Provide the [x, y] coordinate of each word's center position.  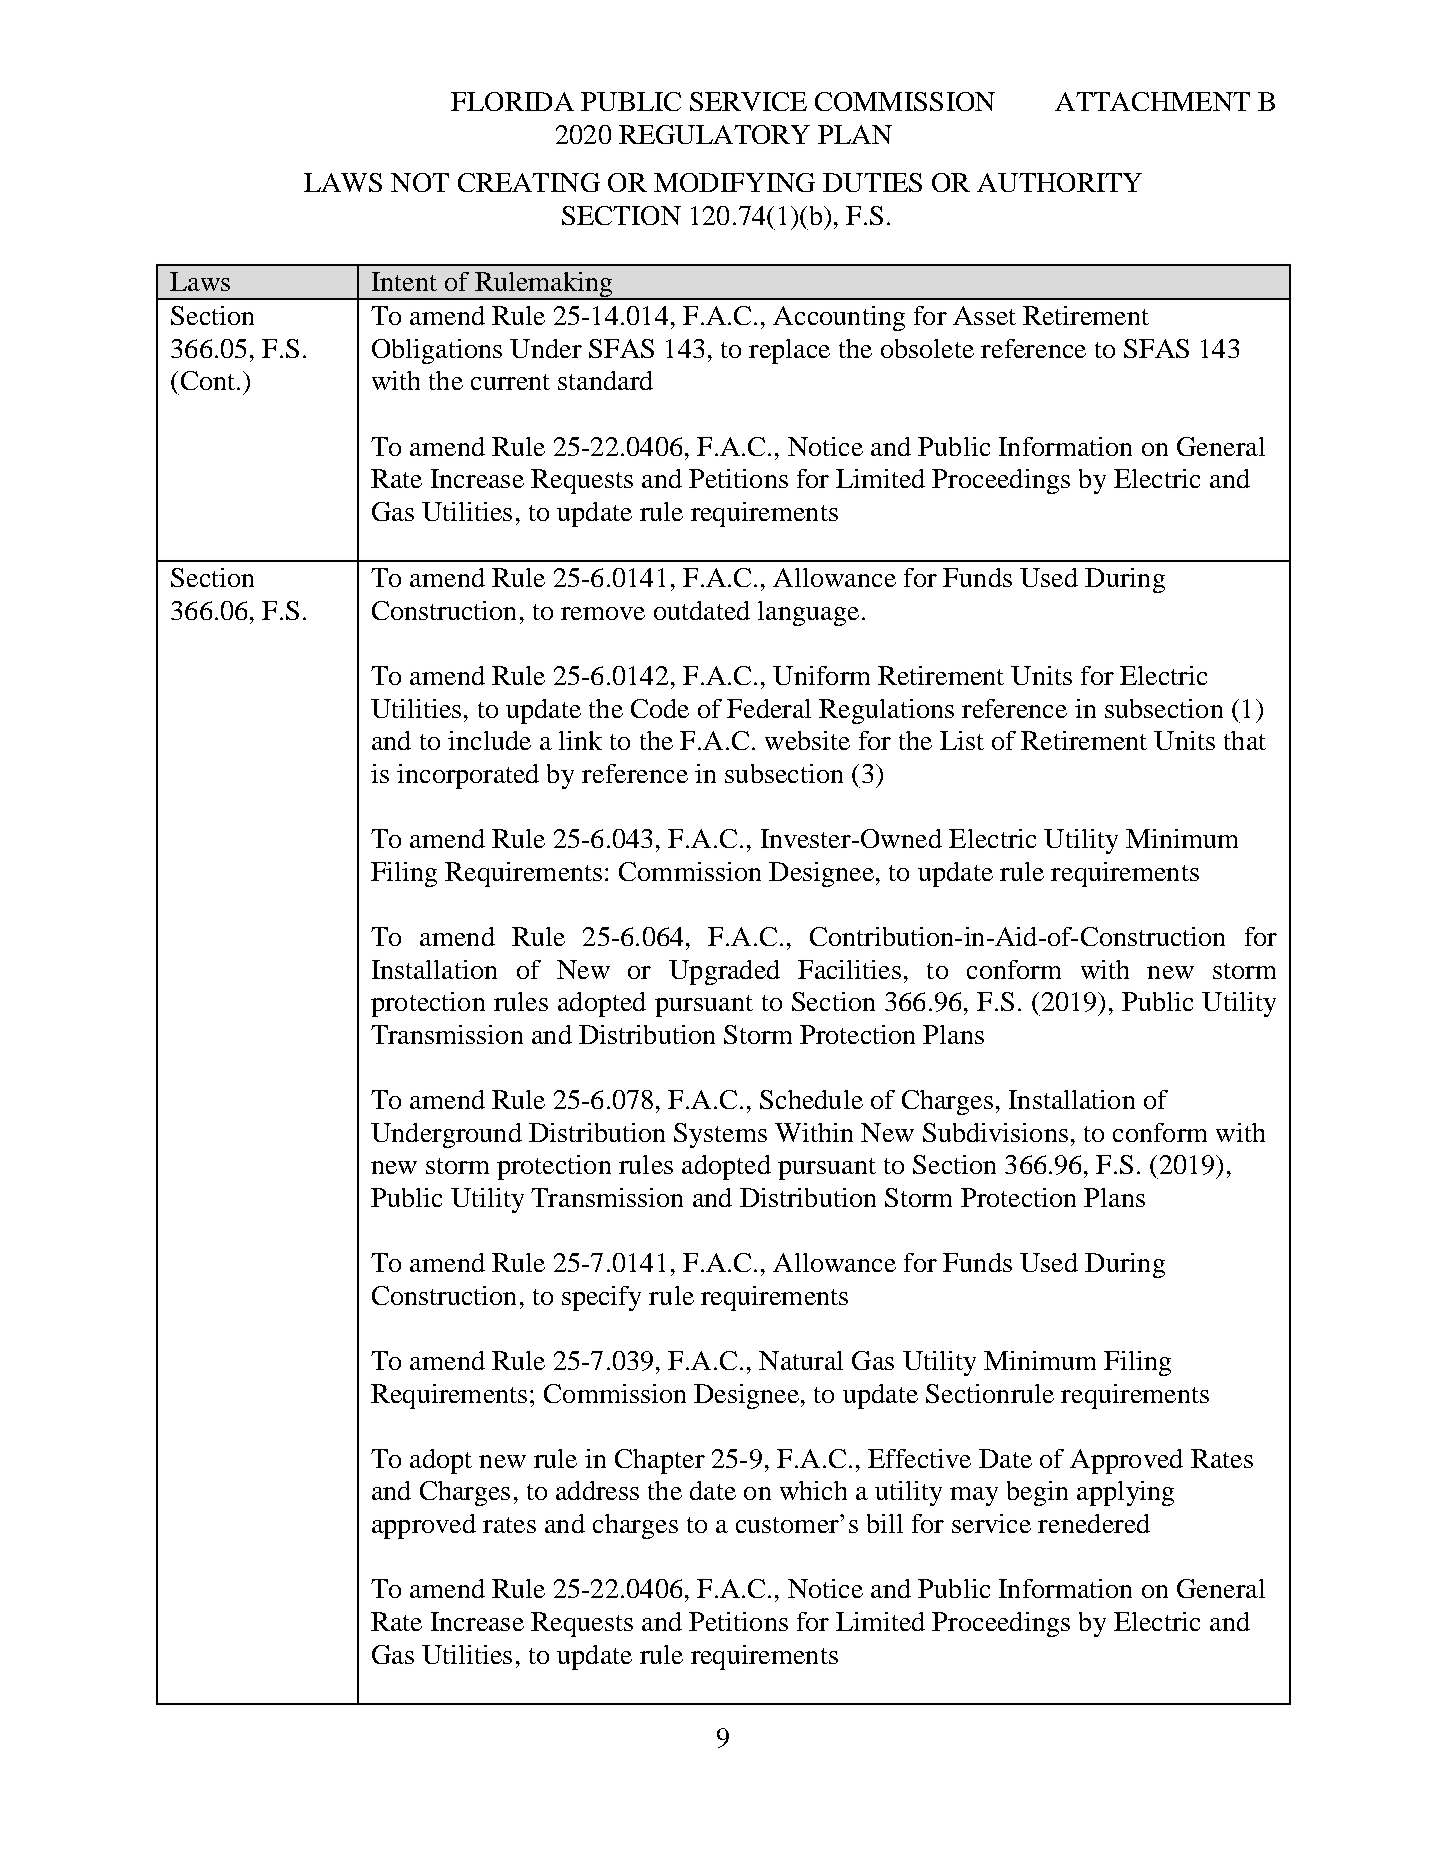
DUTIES [872, 182]
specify [601, 1298]
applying [1125, 1493]
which [813, 1490]
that [1245, 740]
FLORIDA [512, 101]
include [489, 740]
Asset [984, 315]
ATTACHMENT [1152, 101]
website [807, 740]
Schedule [811, 1099]
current [510, 382]
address [597, 1490]
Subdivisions [995, 1132]
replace [789, 351]
